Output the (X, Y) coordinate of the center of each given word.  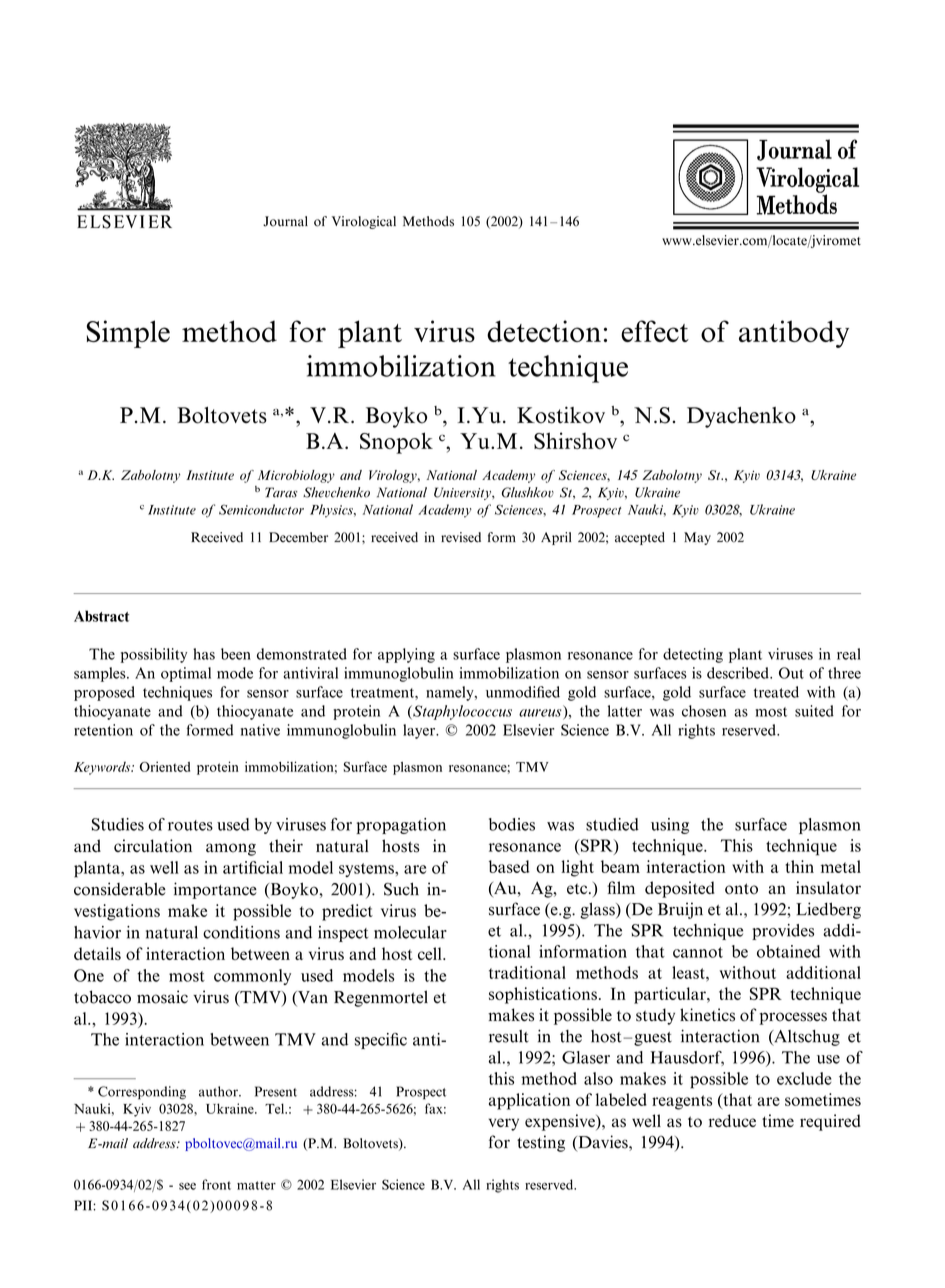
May (697, 538)
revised (461, 537)
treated (776, 692)
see (187, 1186)
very (504, 1124)
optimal (186, 674)
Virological (364, 222)
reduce (732, 1120)
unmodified (523, 692)
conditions (241, 932)
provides (783, 932)
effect (655, 331)
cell (431, 953)
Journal (285, 221)
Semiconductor (261, 509)
